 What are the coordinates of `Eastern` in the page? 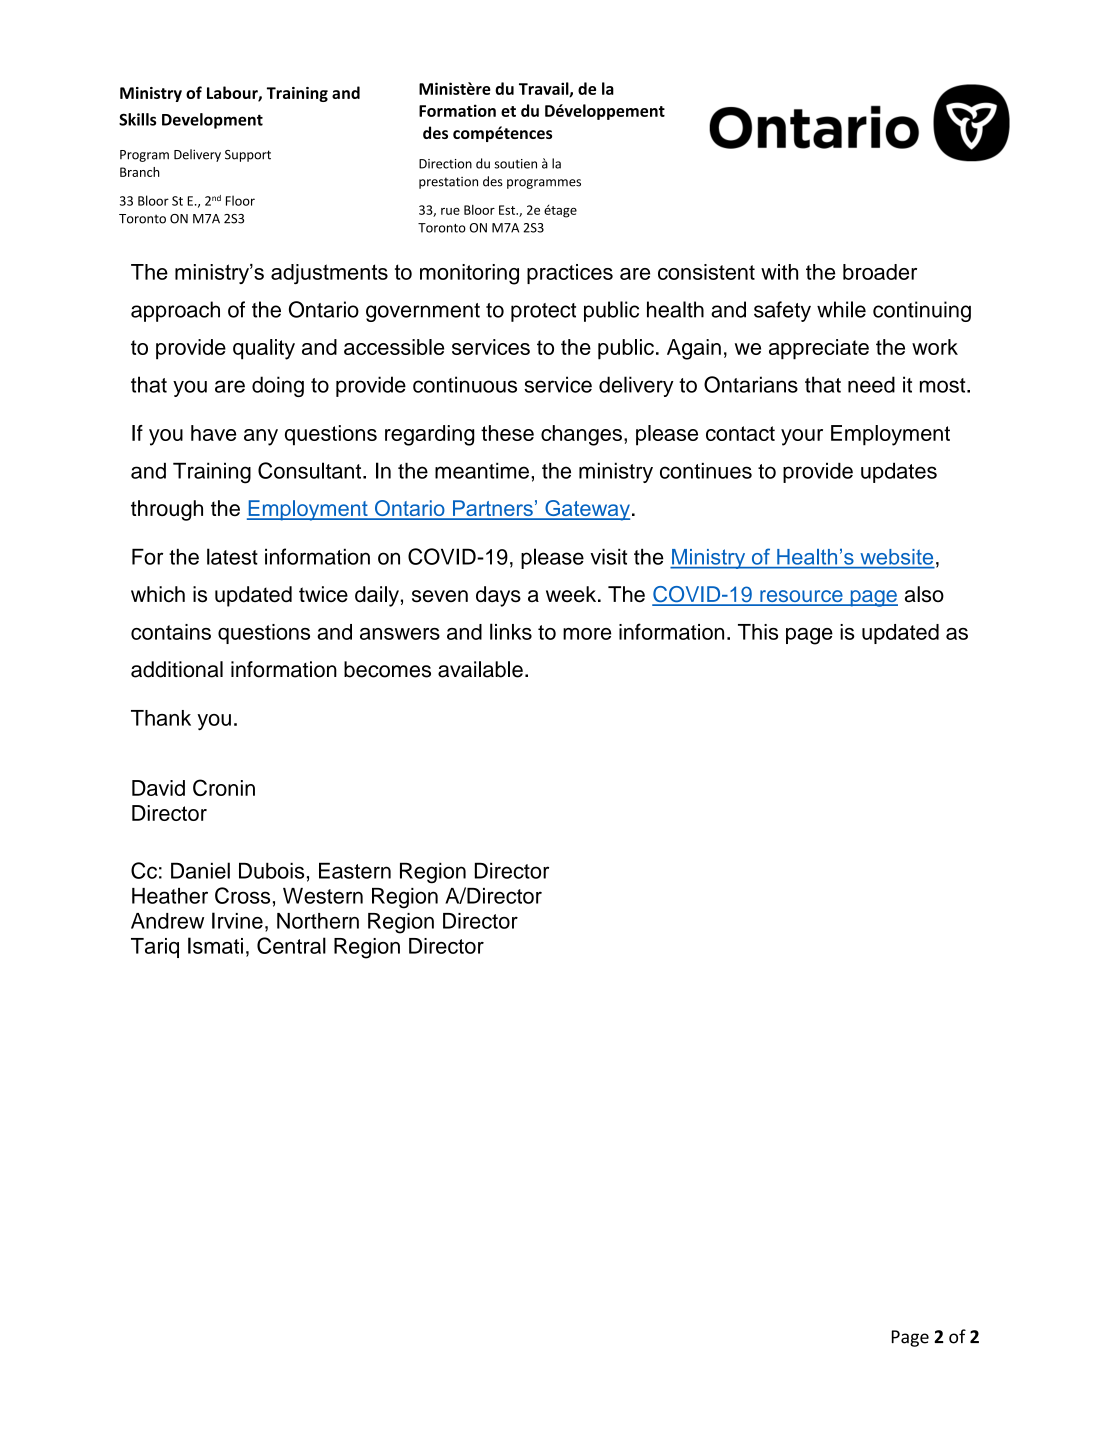 It's located at (355, 870).
